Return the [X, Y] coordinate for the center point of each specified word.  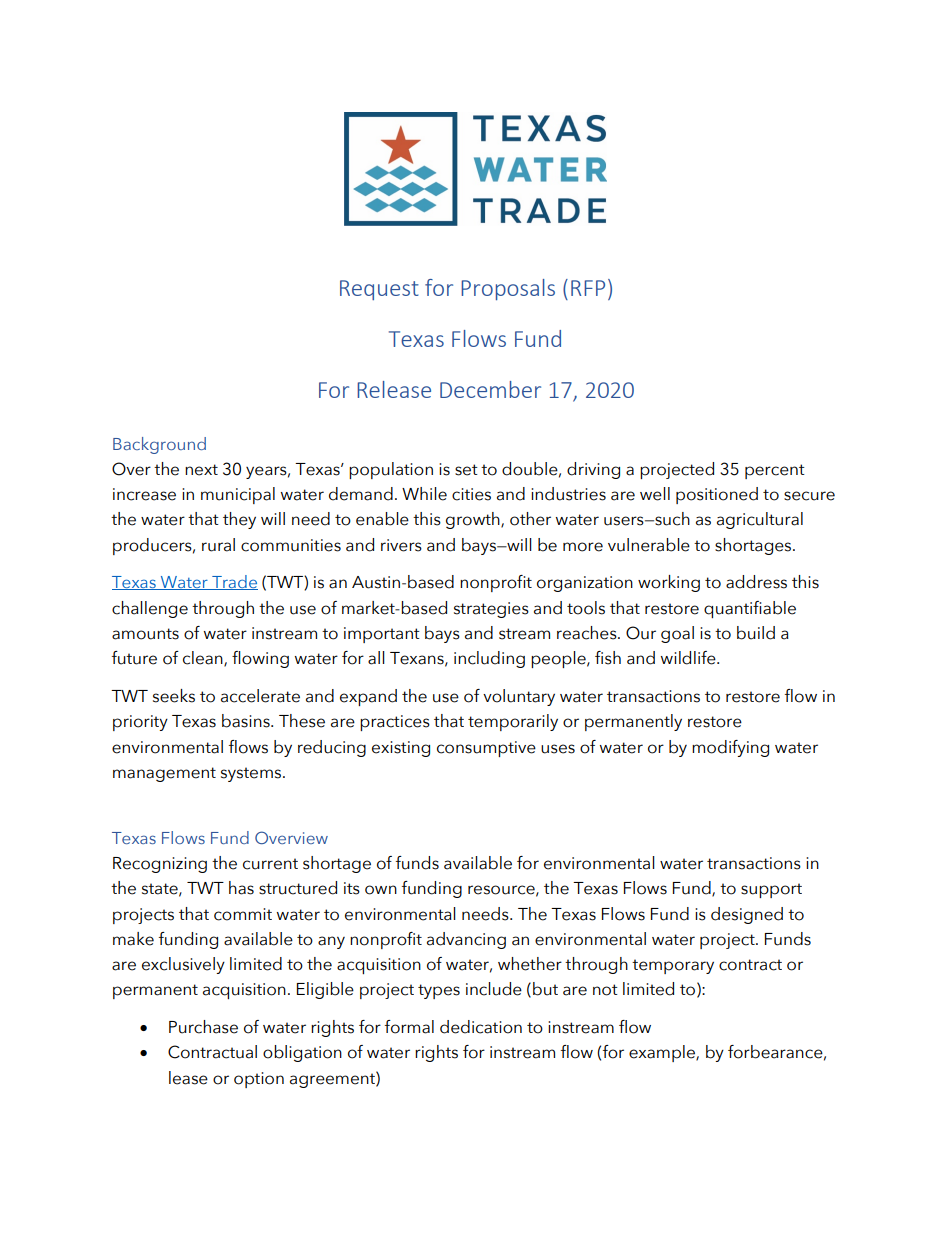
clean [204, 659]
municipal [238, 495]
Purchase [203, 1027]
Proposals [508, 289]
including [489, 659]
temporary [673, 966]
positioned [717, 495]
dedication [481, 1027]
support [771, 890]
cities [471, 494]
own [381, 890]
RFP [588, 288]
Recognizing [160, 865]
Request [379, 290]
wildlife [689, 658]
